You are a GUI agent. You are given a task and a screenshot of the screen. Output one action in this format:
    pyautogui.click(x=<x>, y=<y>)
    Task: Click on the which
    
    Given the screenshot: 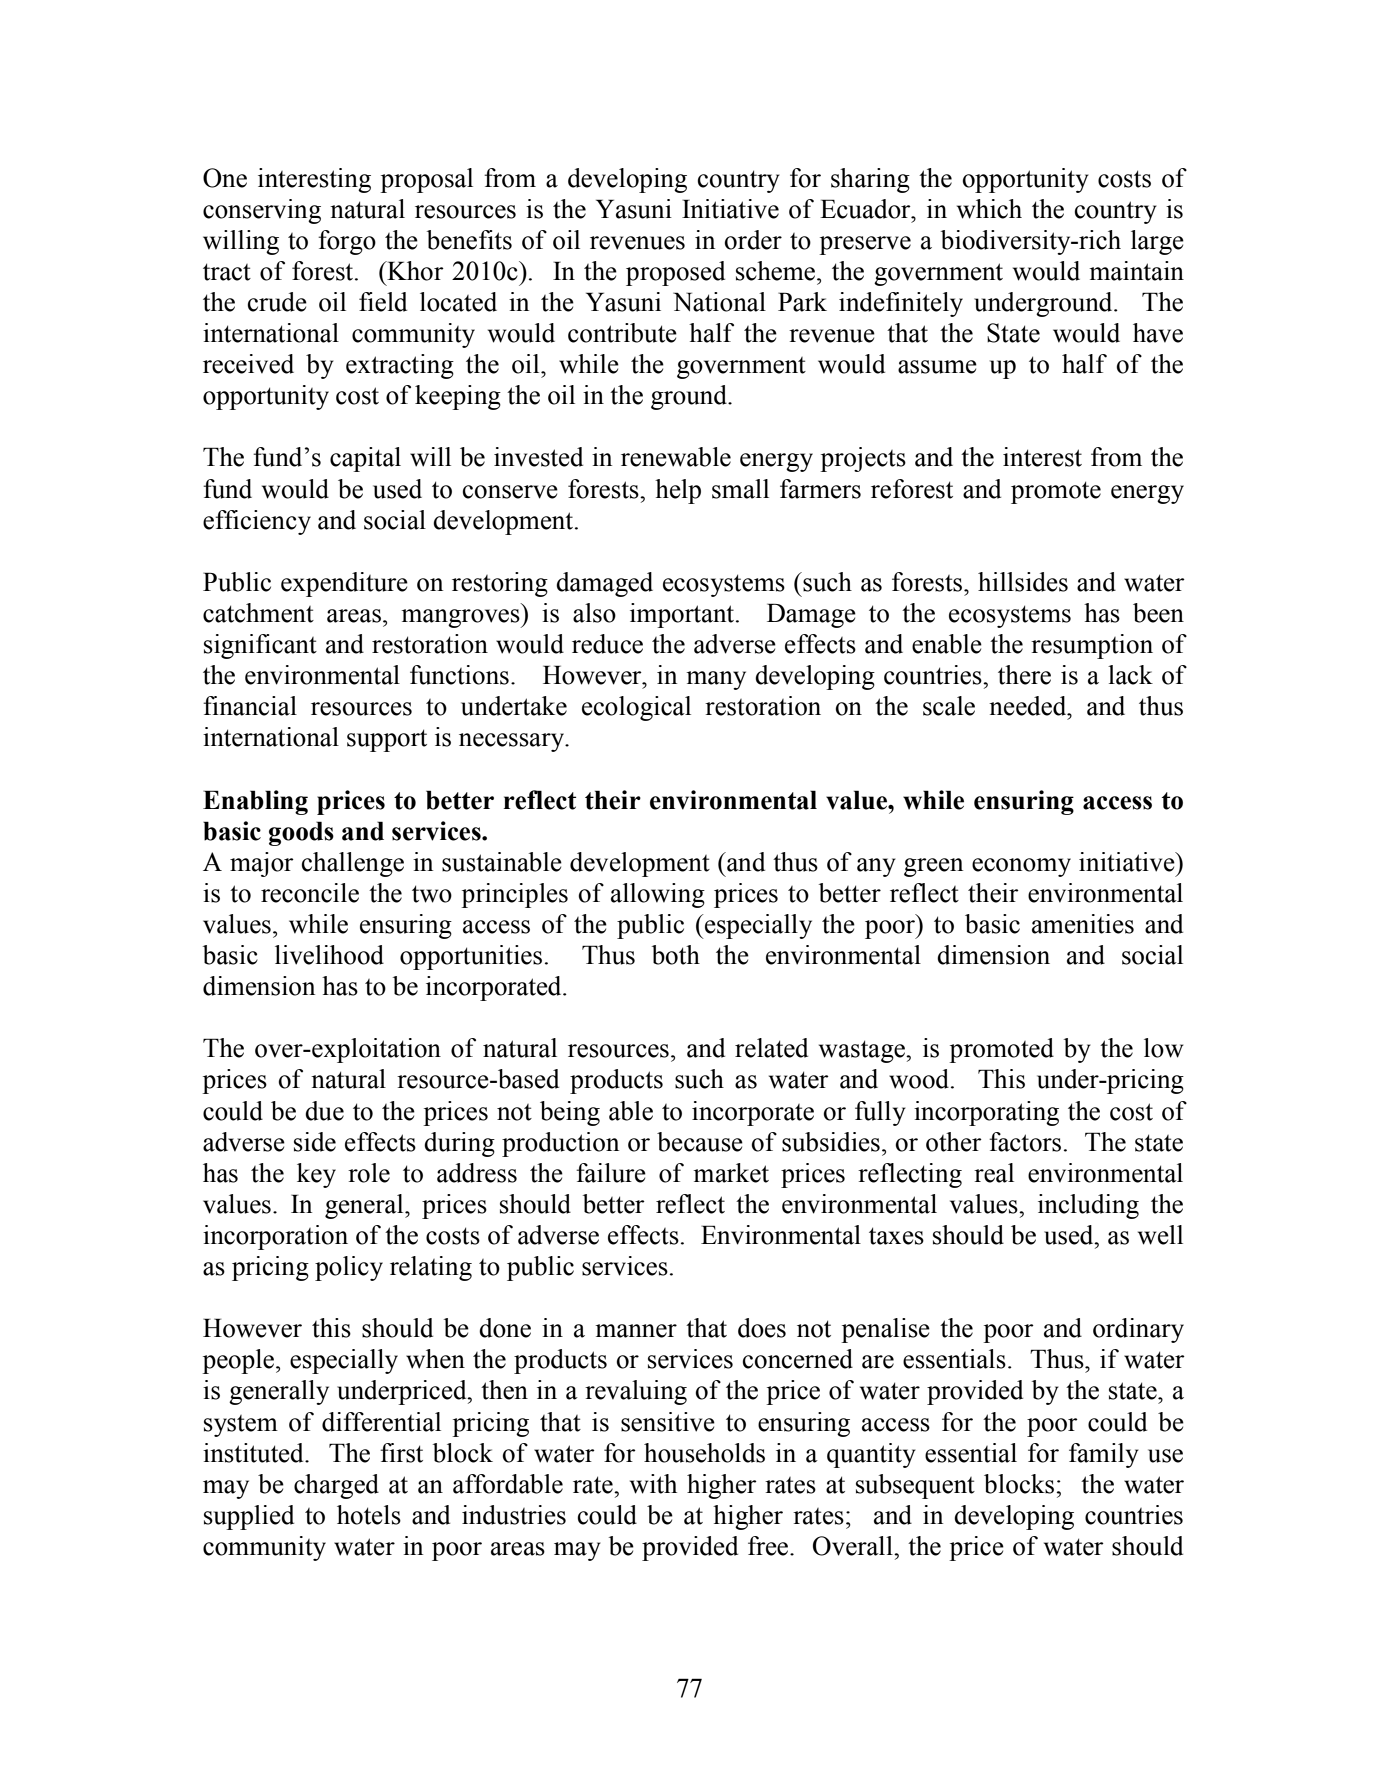 What is the action you would take?
    pyautogui.click(x=989, y=209)
